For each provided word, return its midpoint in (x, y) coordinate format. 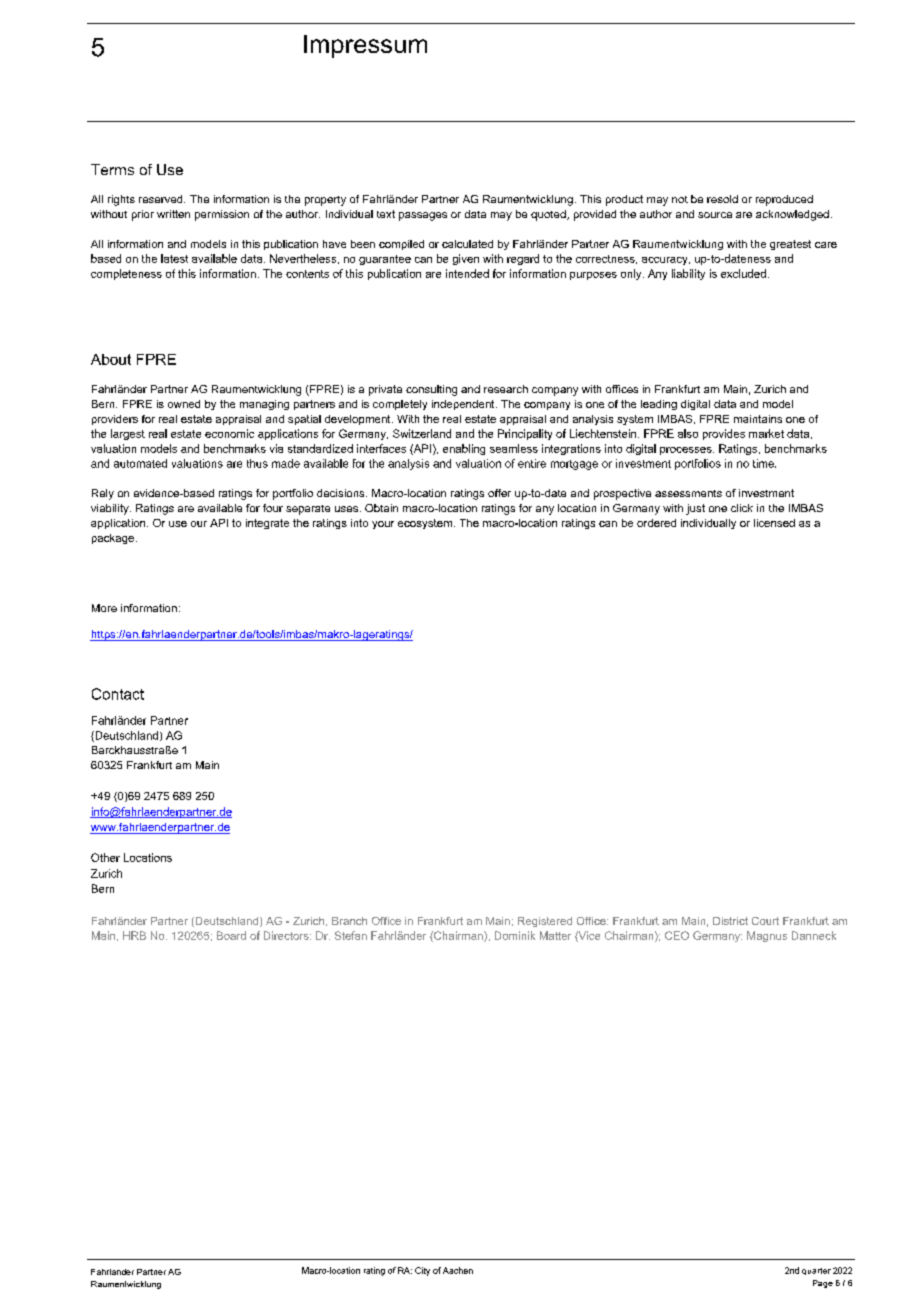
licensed (774, 523)
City (422, 1271)
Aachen (458, 1270)
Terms (112, 169)
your (383, 525)
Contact (118, 694)
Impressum (365, 46)
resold (722, 199)
